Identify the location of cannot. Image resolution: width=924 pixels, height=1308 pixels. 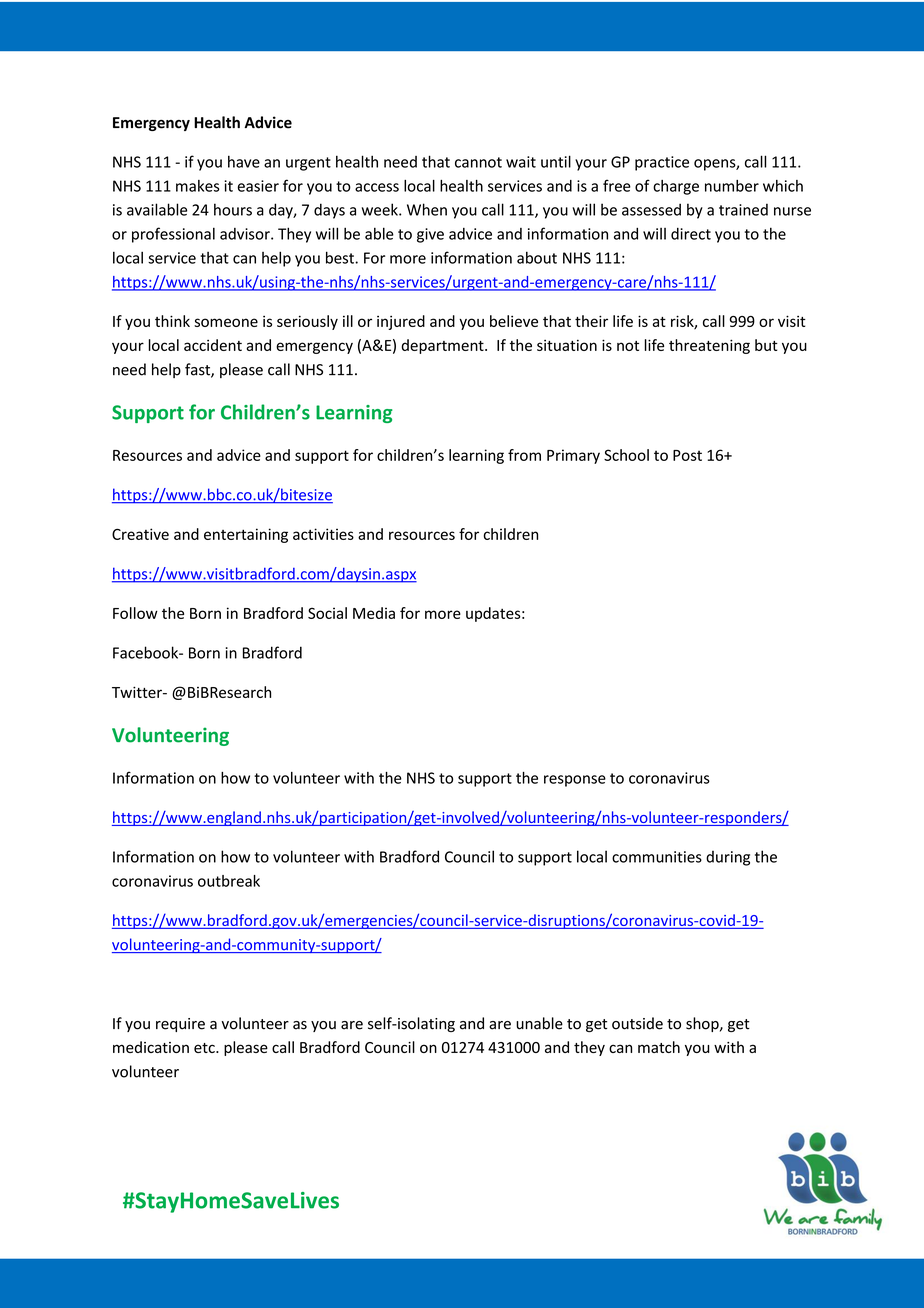
(478, 162).
